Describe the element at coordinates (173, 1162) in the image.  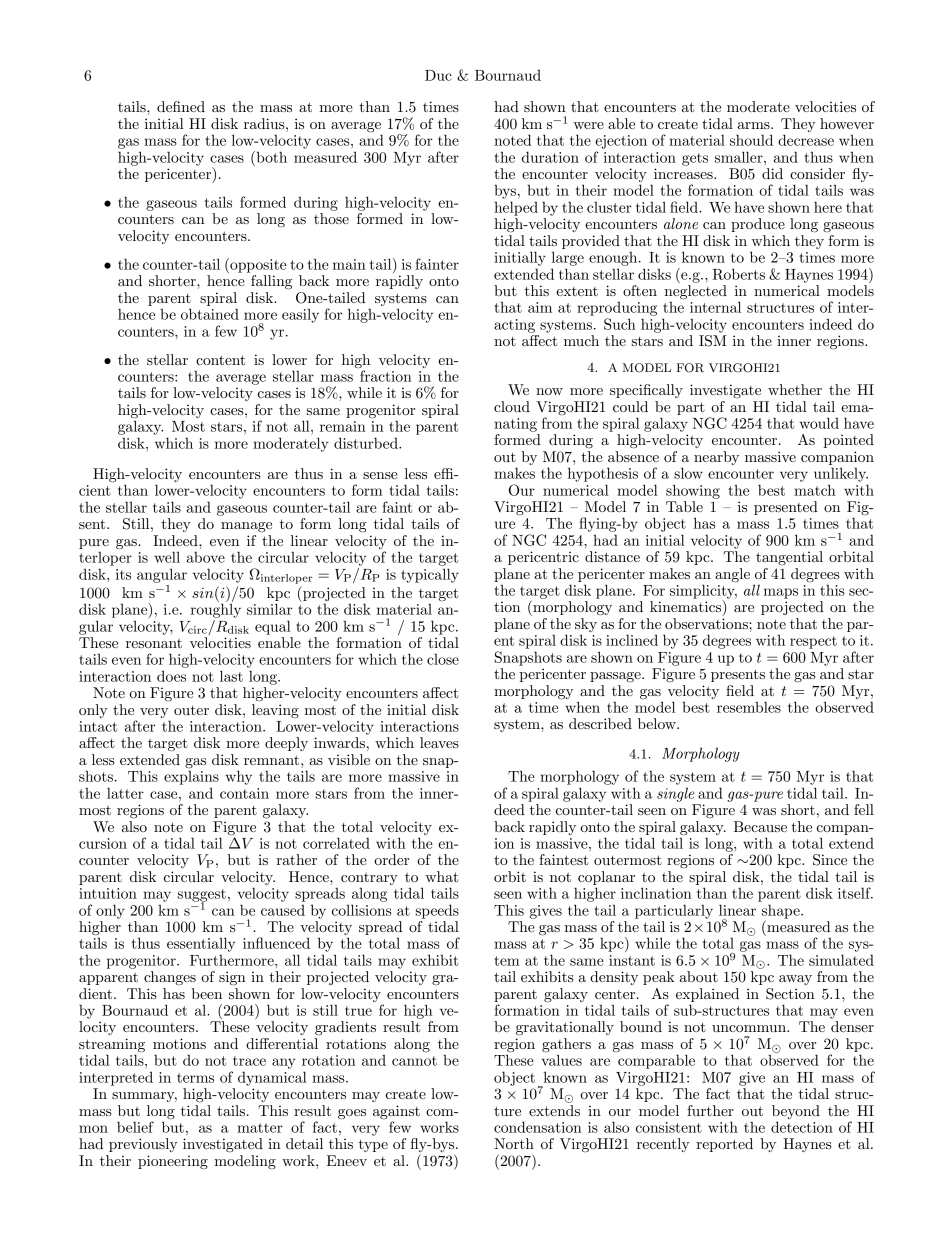
I see `pioneering` at that location.
